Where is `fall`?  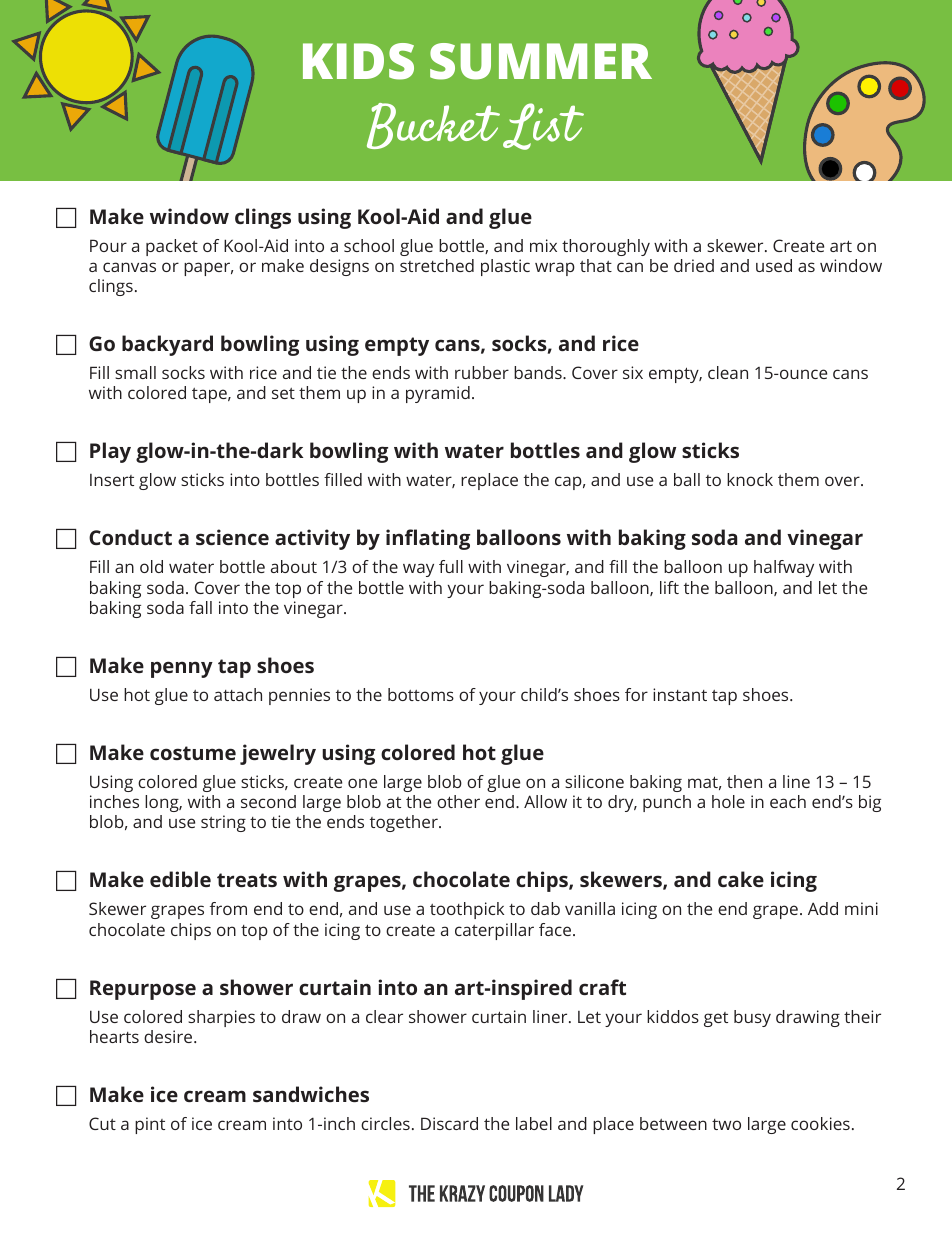
fall is located at coordinates (200, 607).
